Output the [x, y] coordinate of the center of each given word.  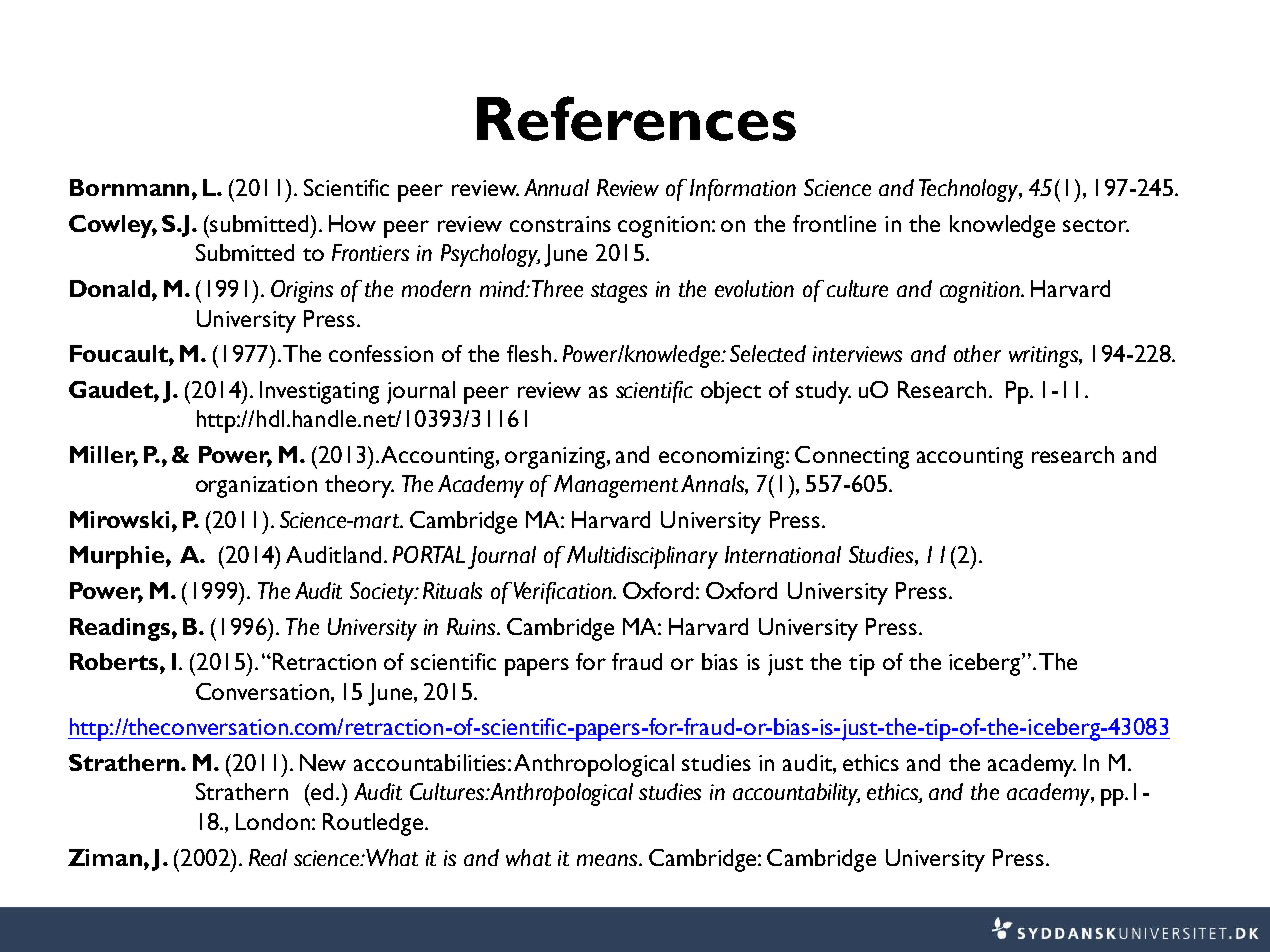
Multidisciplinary [642, 557]
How [352, 223]
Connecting [852, 457]
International [783, 554]
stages [619, 293]
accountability [796, 794]
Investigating [319, 392]
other [977, 353]
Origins [302, 291]
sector [1096, 225]
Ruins [471, 626]
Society [383, 593]
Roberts [115, 661]
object [731, 392]
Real [268, 857]
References [636, 118]
